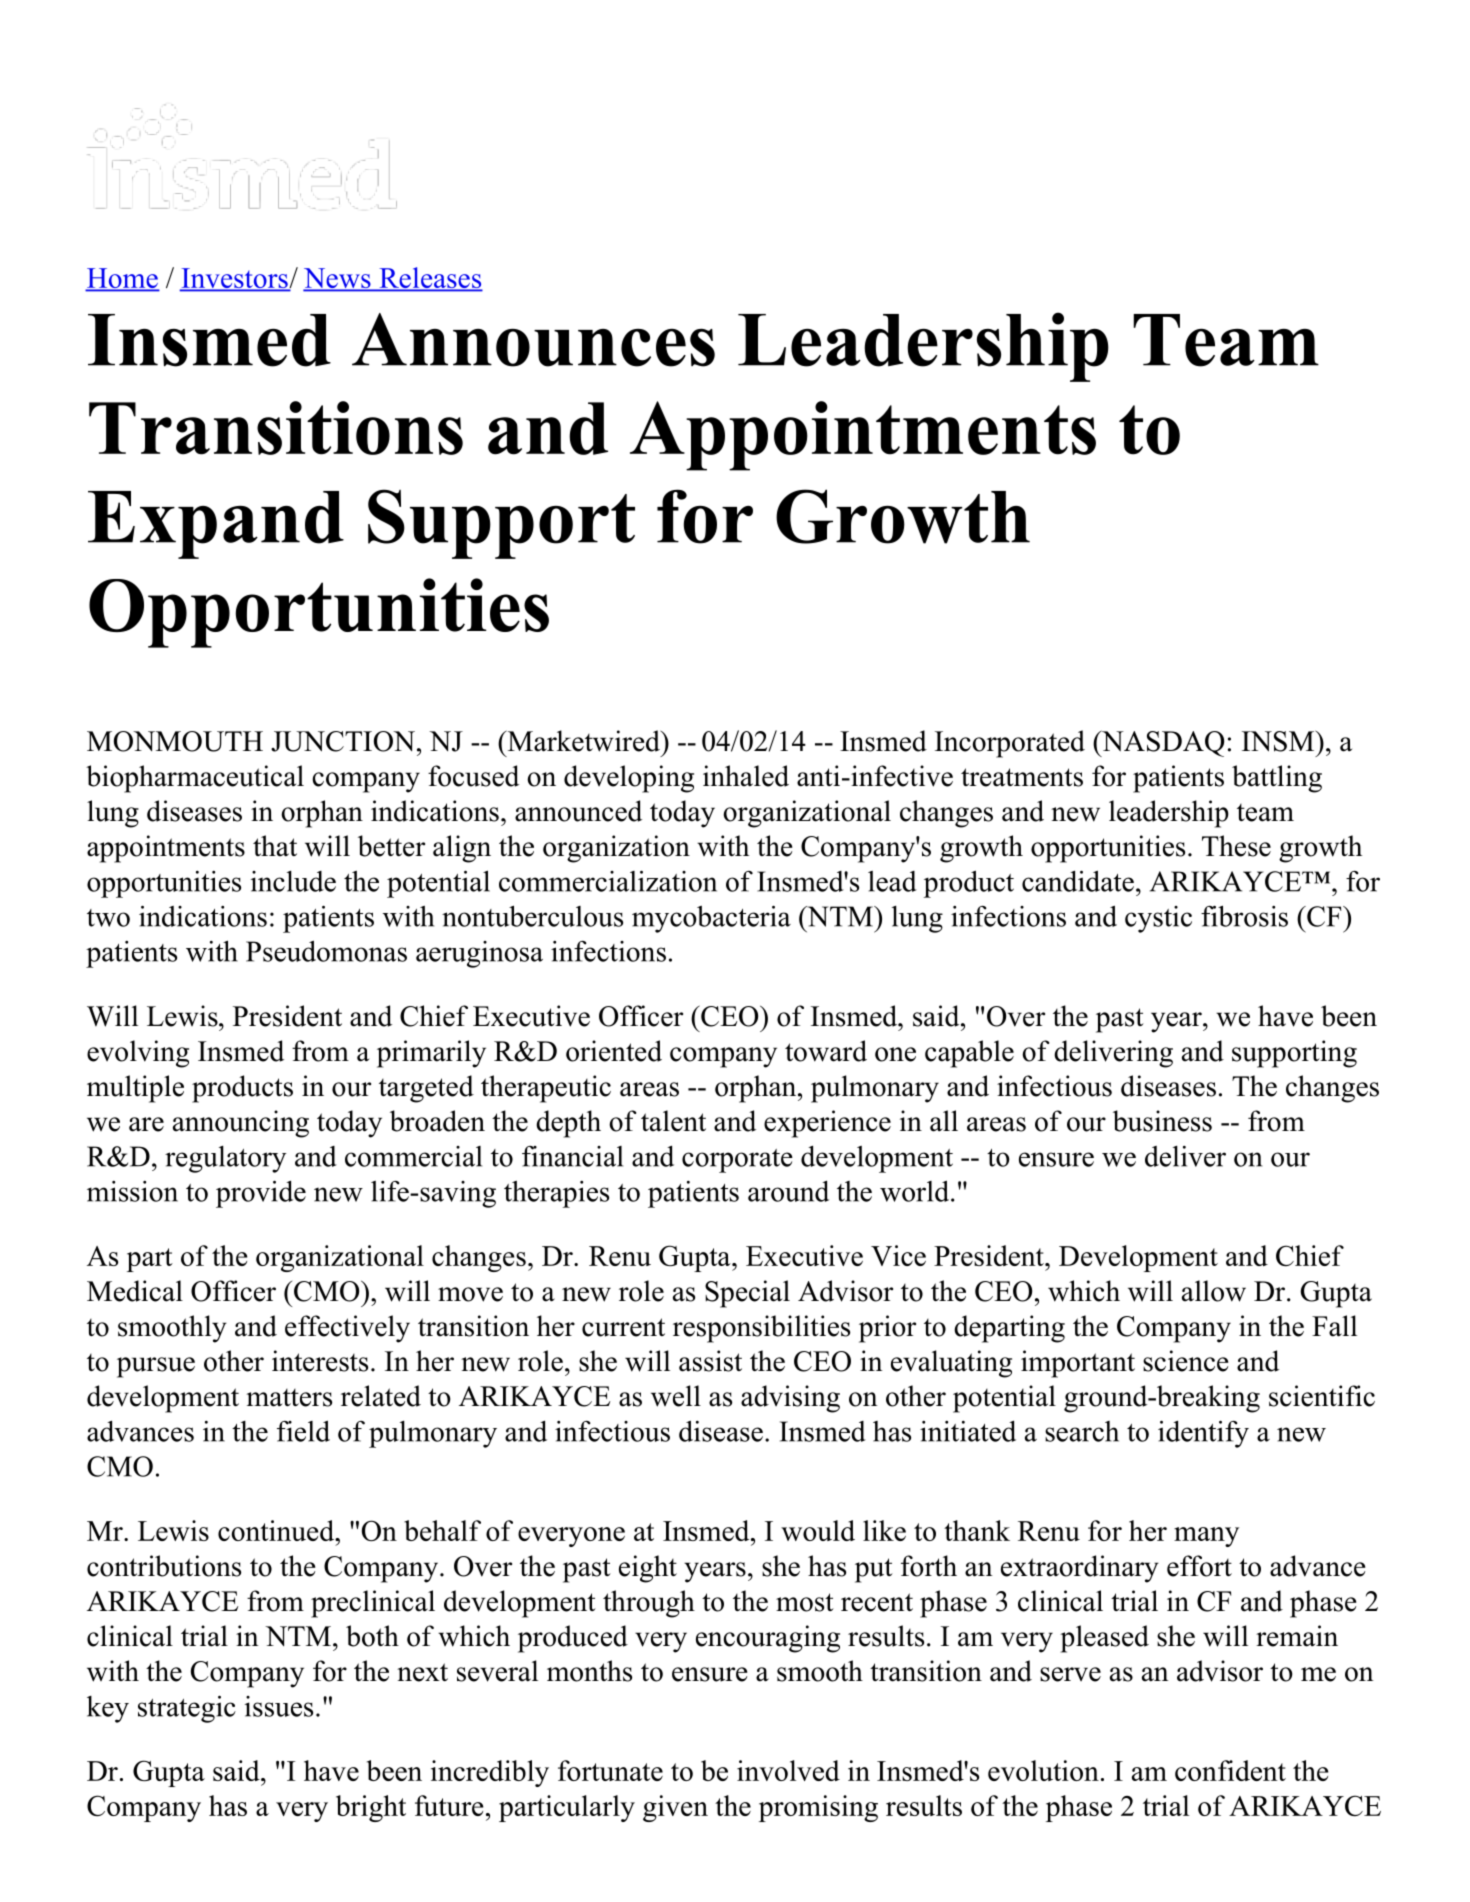 This screenshot has height=1902, width=1470. Describe the element at coordinates (175, 741) in the screenshot. I see `MONMOUTH` at that location.
